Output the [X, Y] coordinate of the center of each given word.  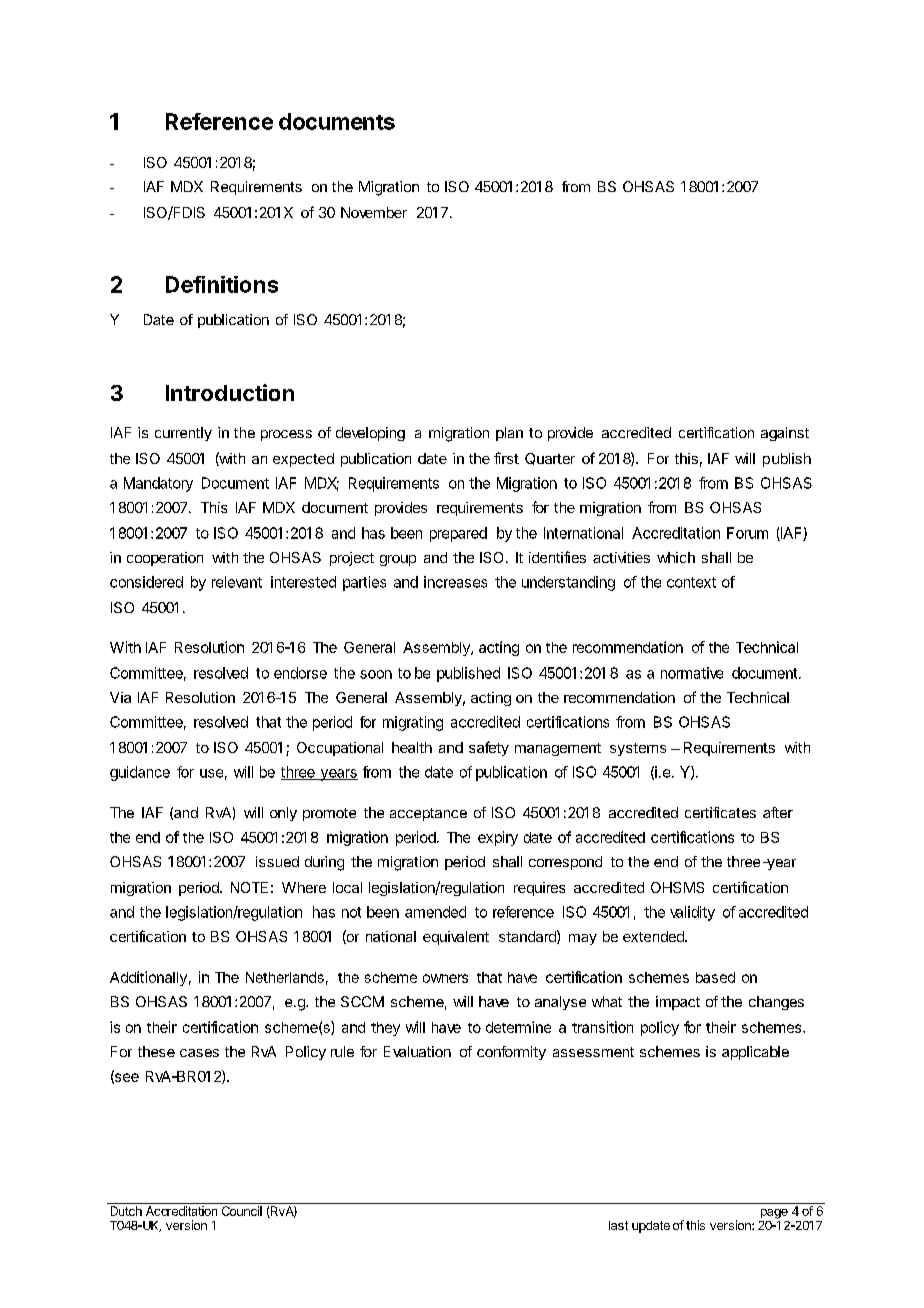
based [715, 977]
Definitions [222, 284]
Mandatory [158, 484]
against [785, 434]
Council [242, 1211]
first [506, 458]
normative [692, 673]
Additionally [148, 978]
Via [120, 697]
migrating [413, 723]
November [374, 212]
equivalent [456, 938]
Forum [747, 533]
